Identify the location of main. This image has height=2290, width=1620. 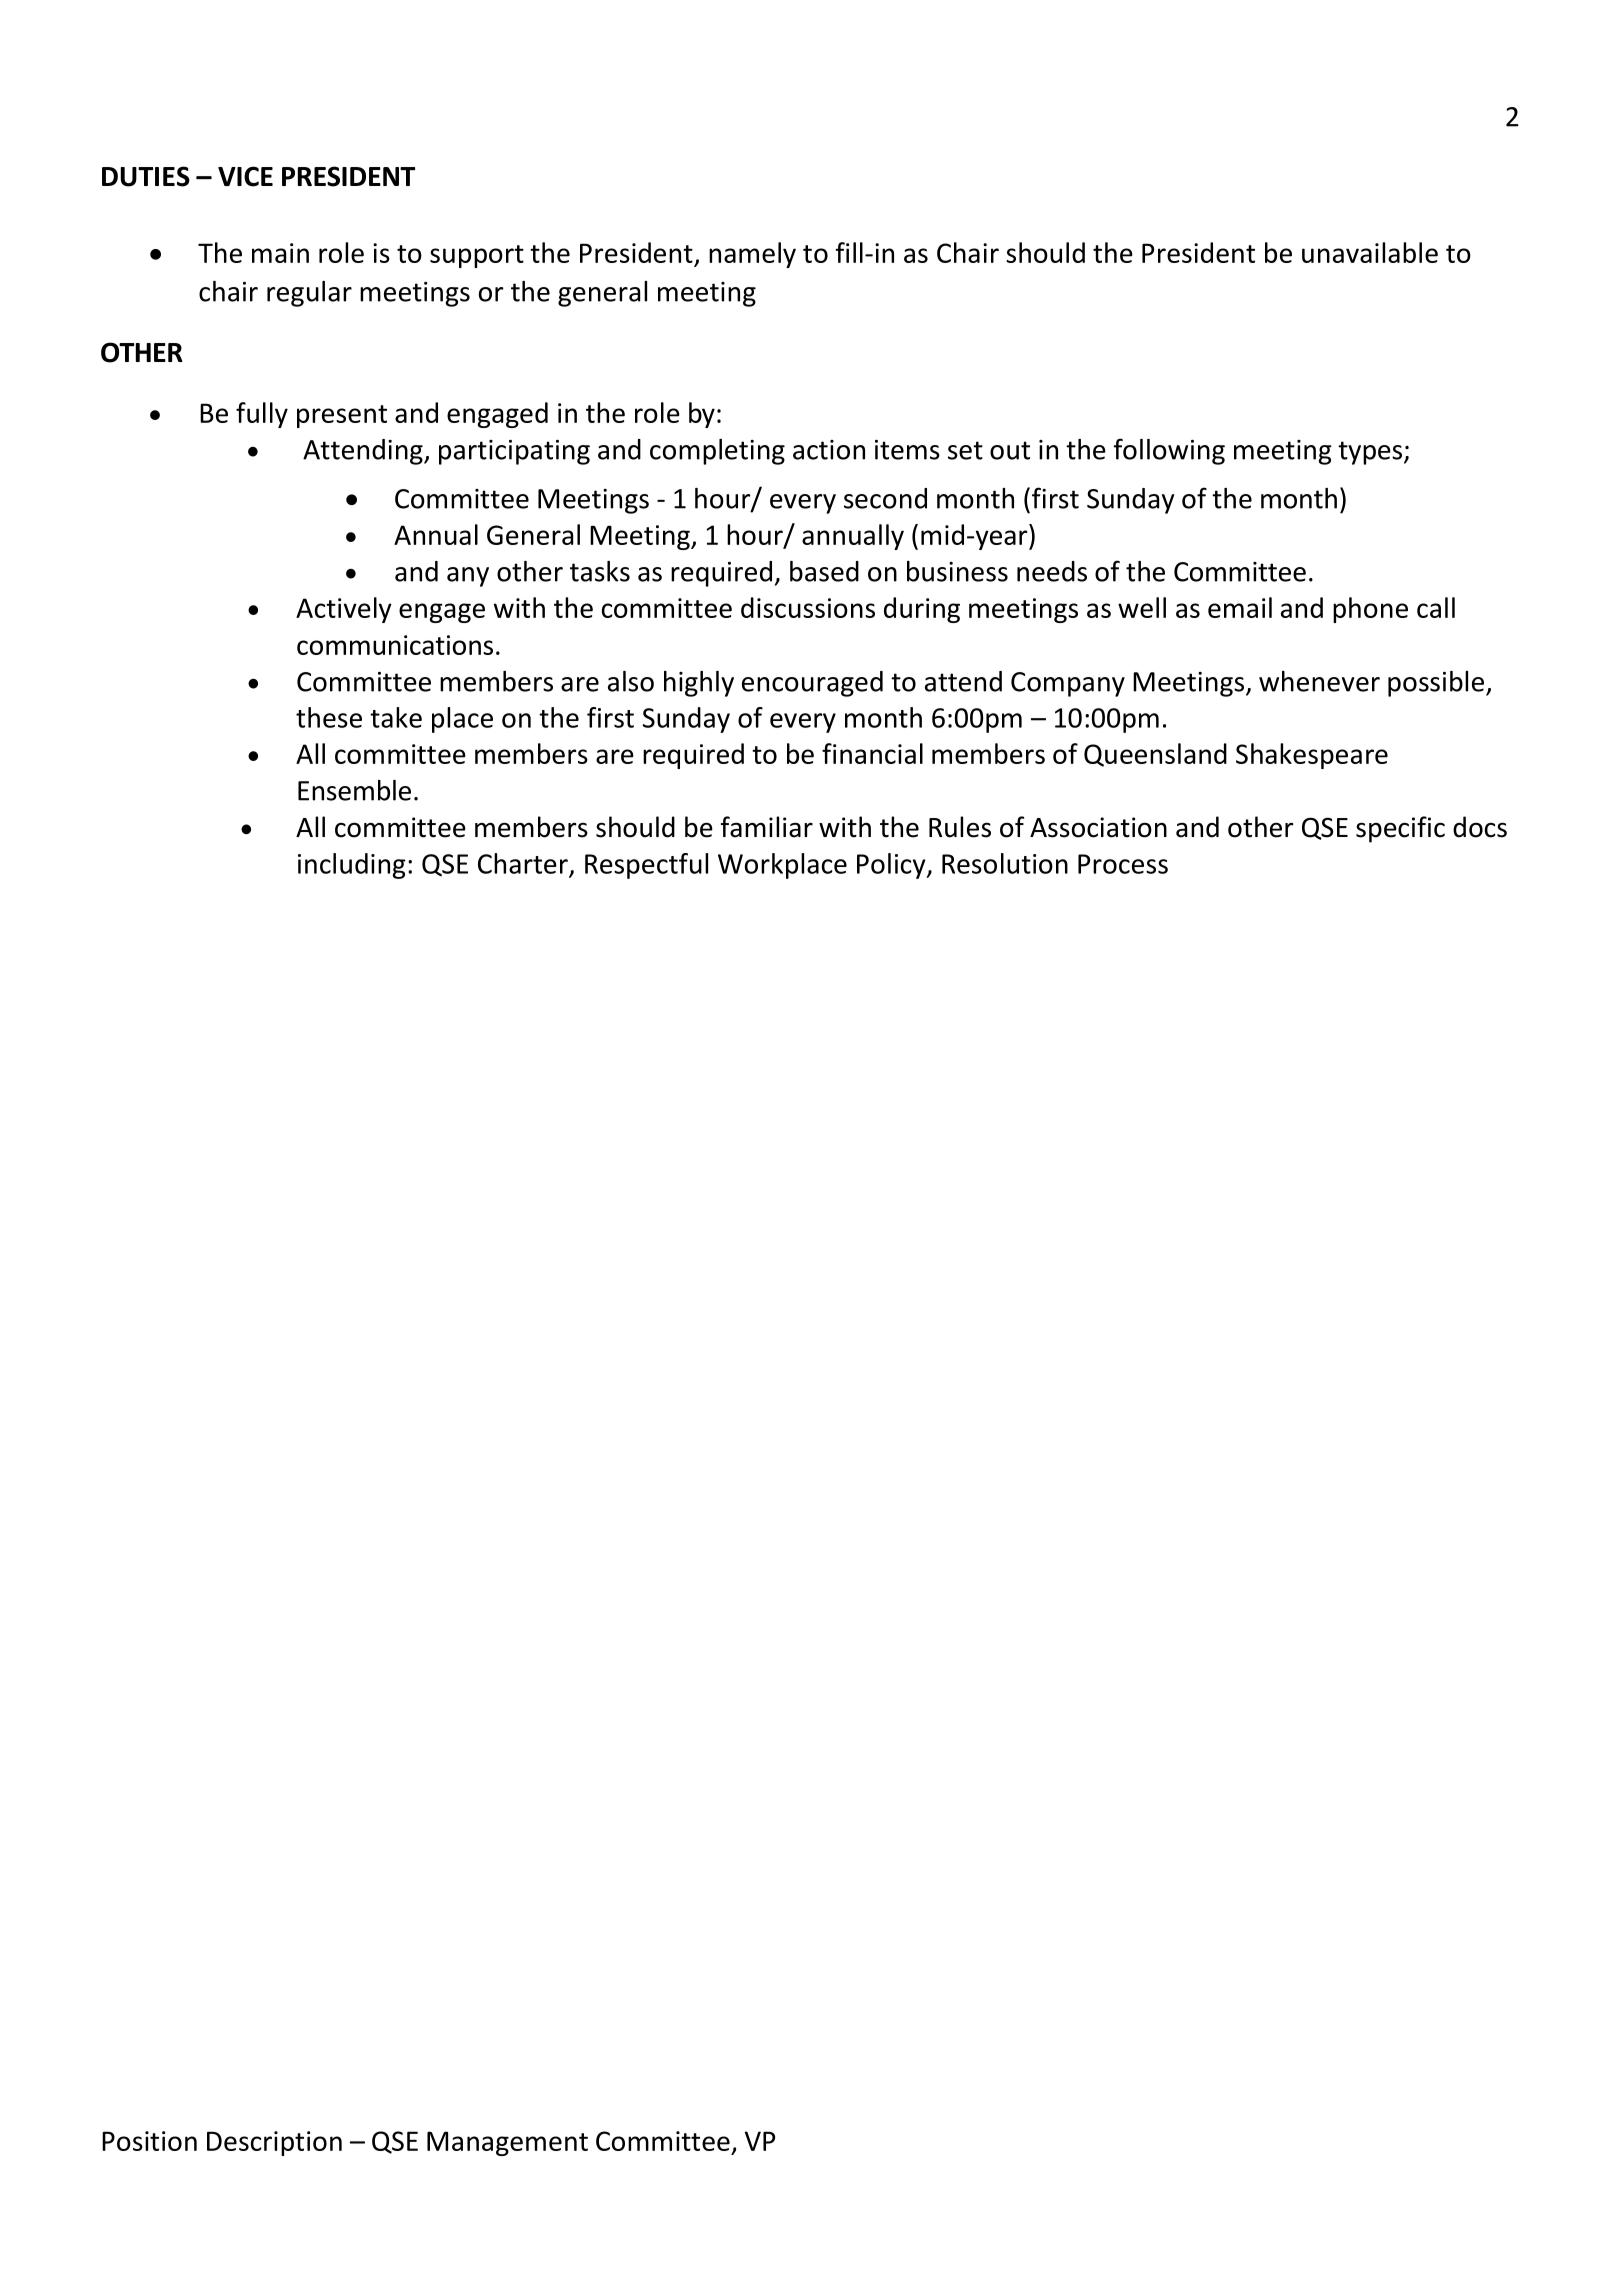
(280, 253).
